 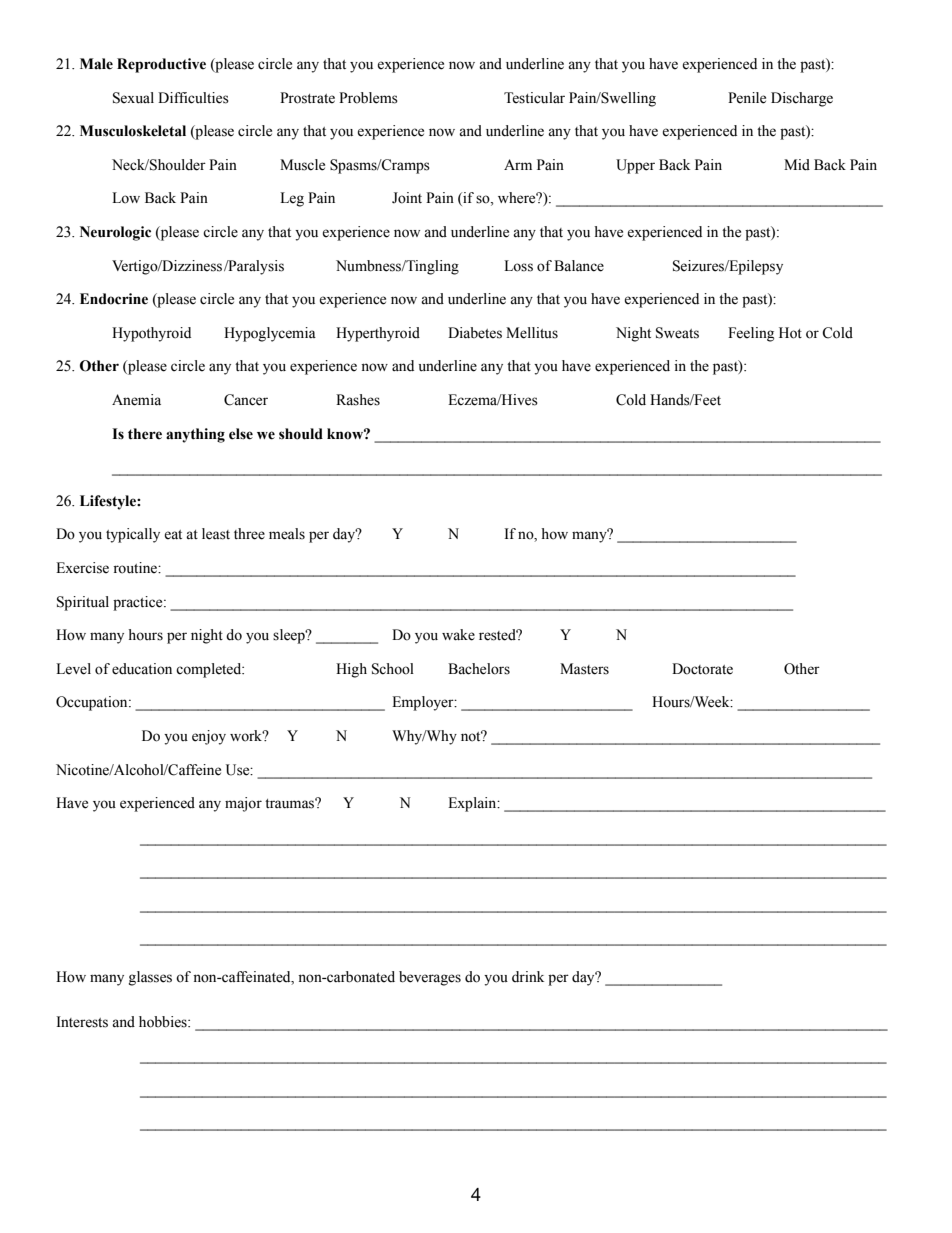 I want to click on glasses, so click(x=150, y=978).
